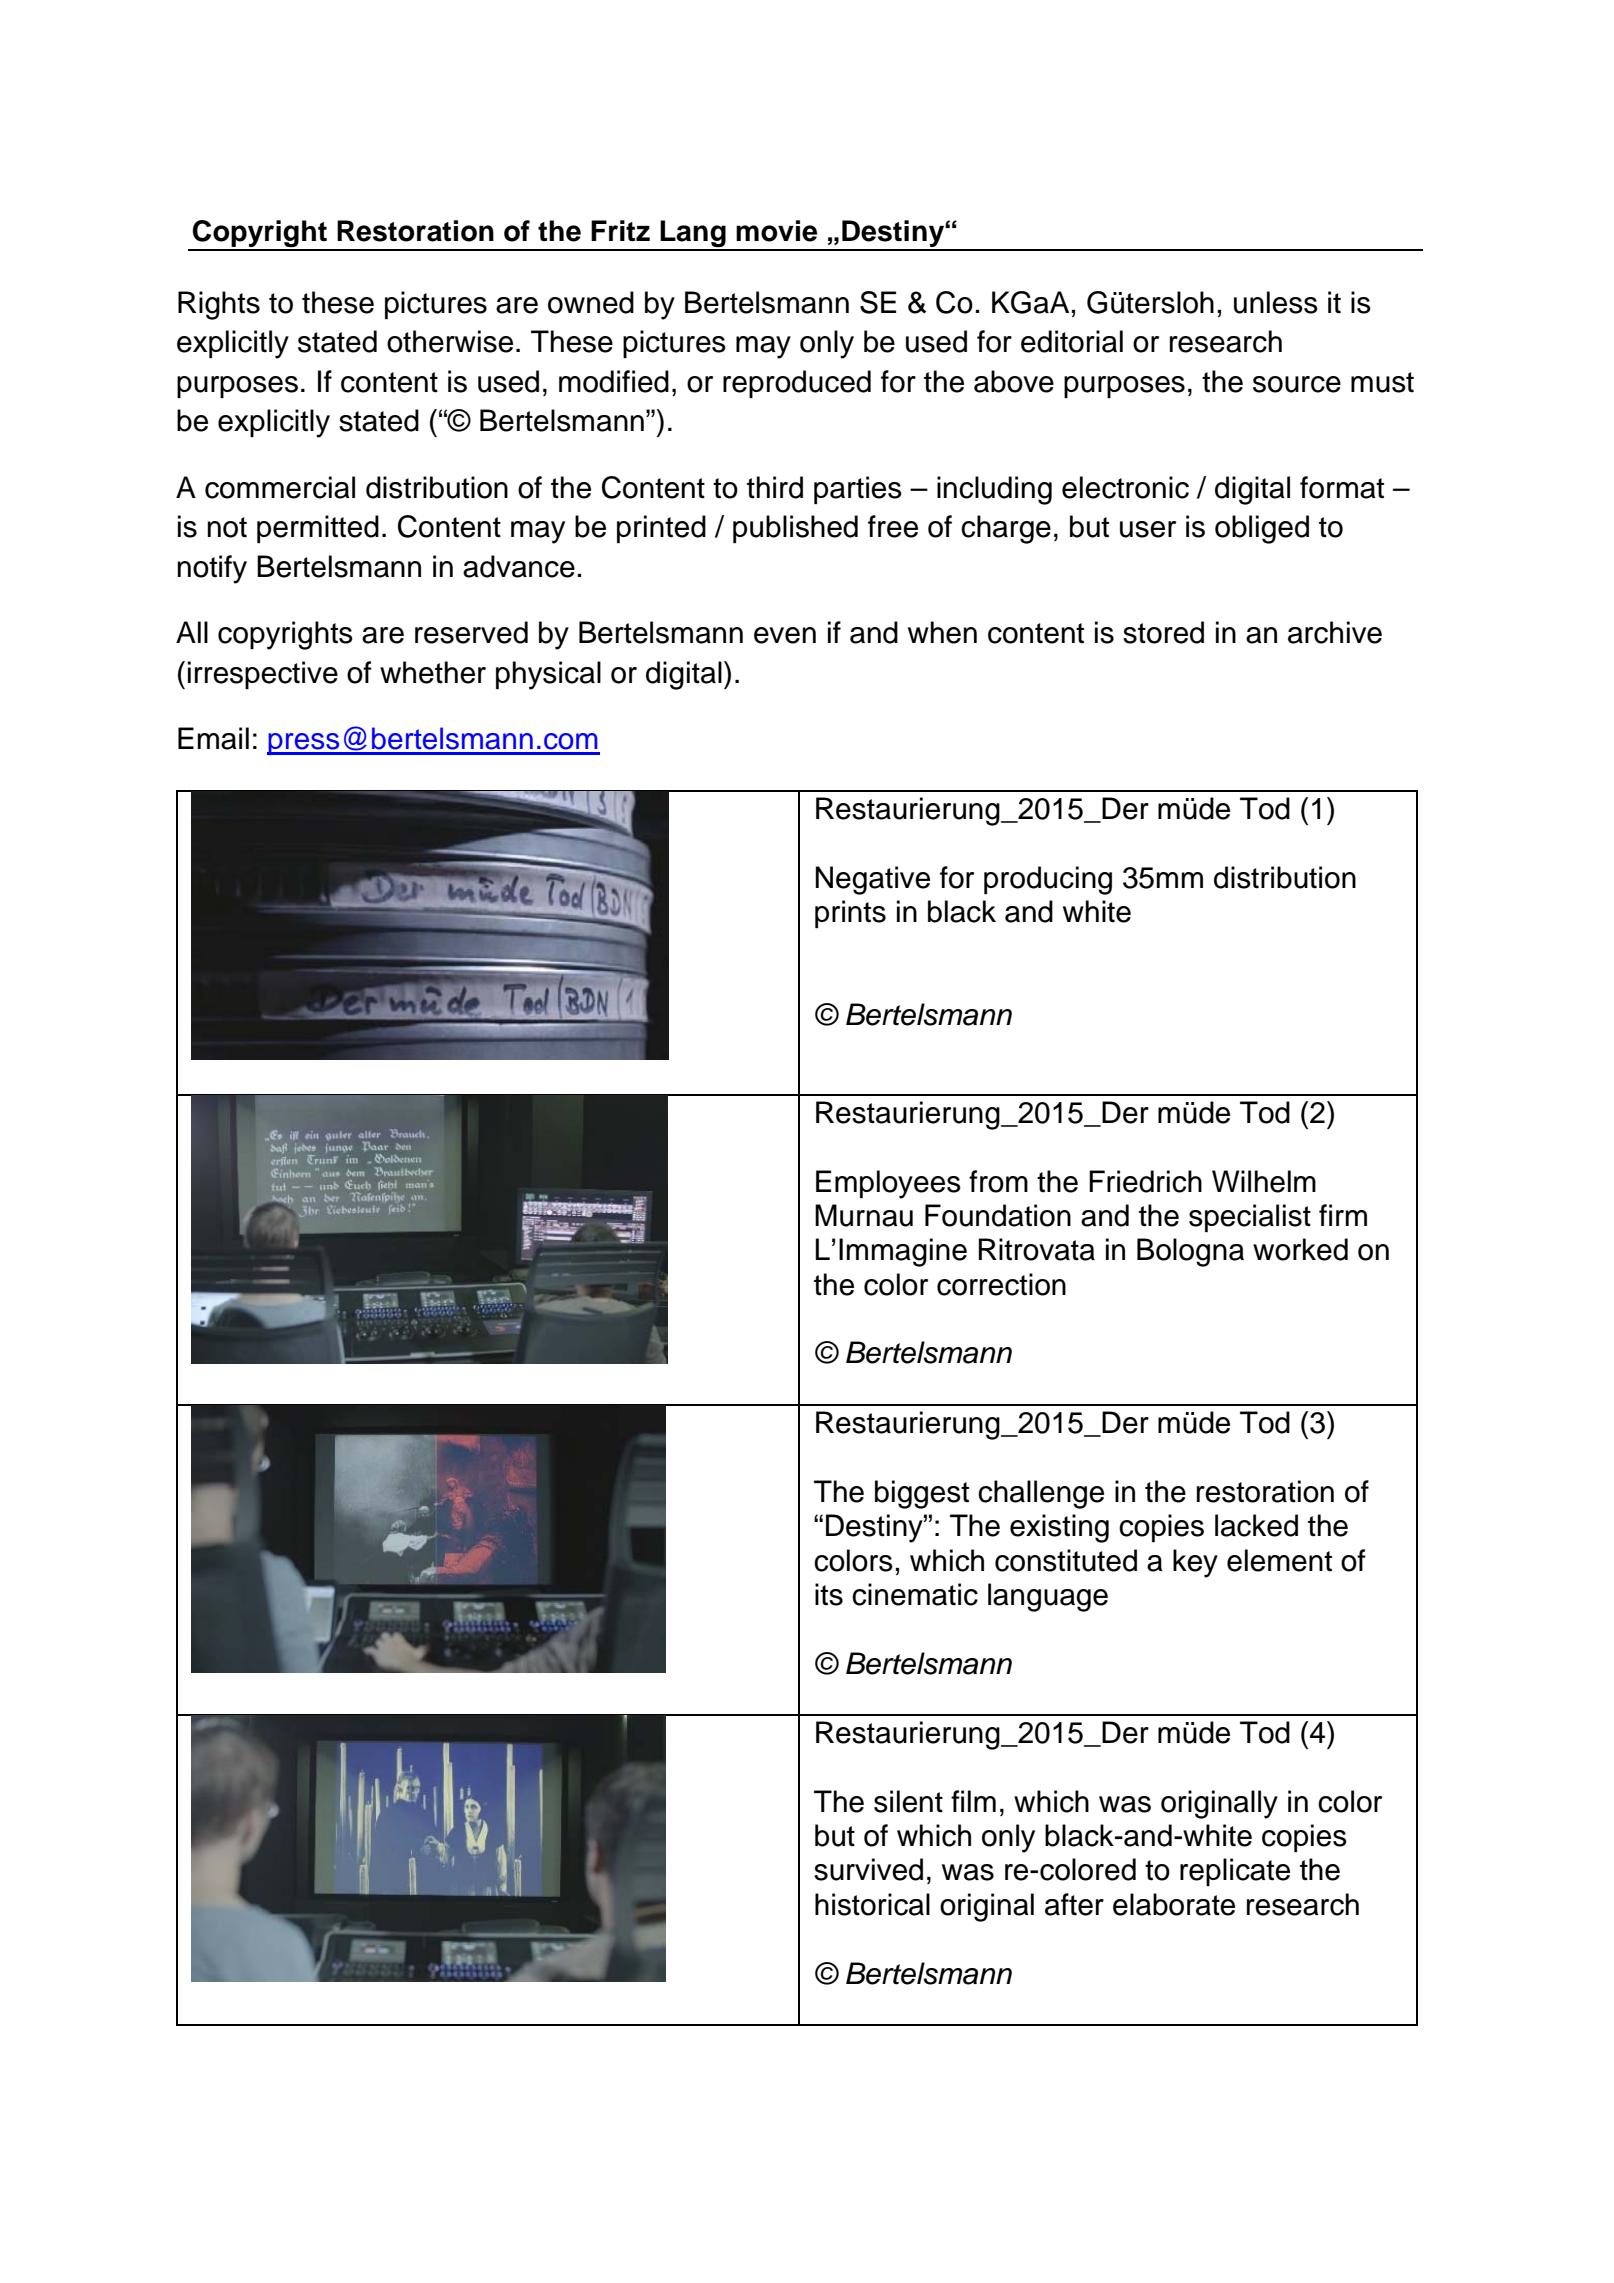 This image has width=1614, height=2283. What do you see at coordinates (1001, 1284) in the image?
I see `correction` at bounding box center [1001, 1284].
